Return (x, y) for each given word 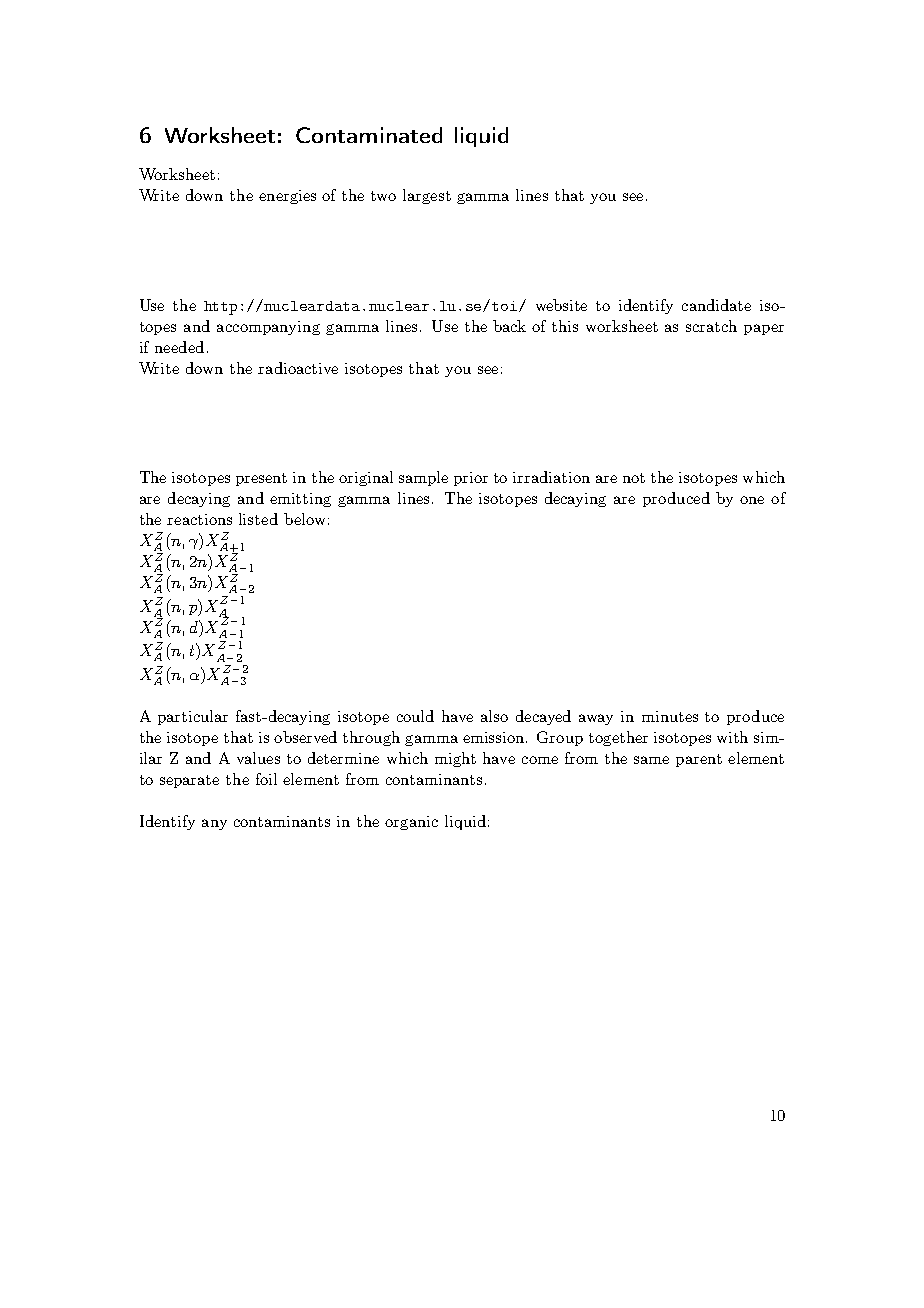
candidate (716, 305)
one (752, 500)
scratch (711, 326)
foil (266, 779)
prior (471, 479)
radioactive (298, 368)
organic (411, 823)
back (509, 326)
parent (699, 760)
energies (287, 197)
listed (258, 519)
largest (427, 196)
